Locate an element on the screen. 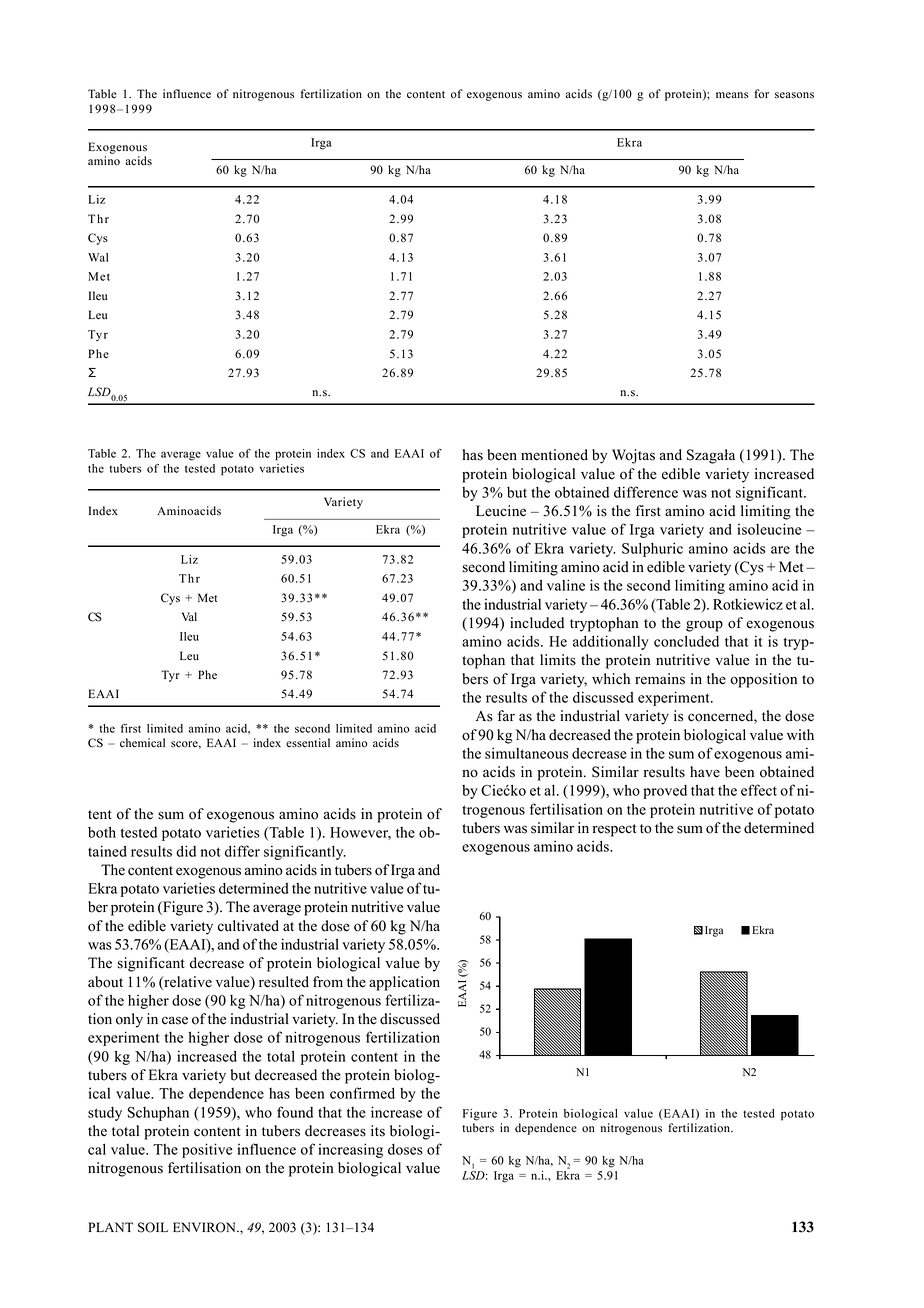  Wal is located at coordinates (98, 257).
